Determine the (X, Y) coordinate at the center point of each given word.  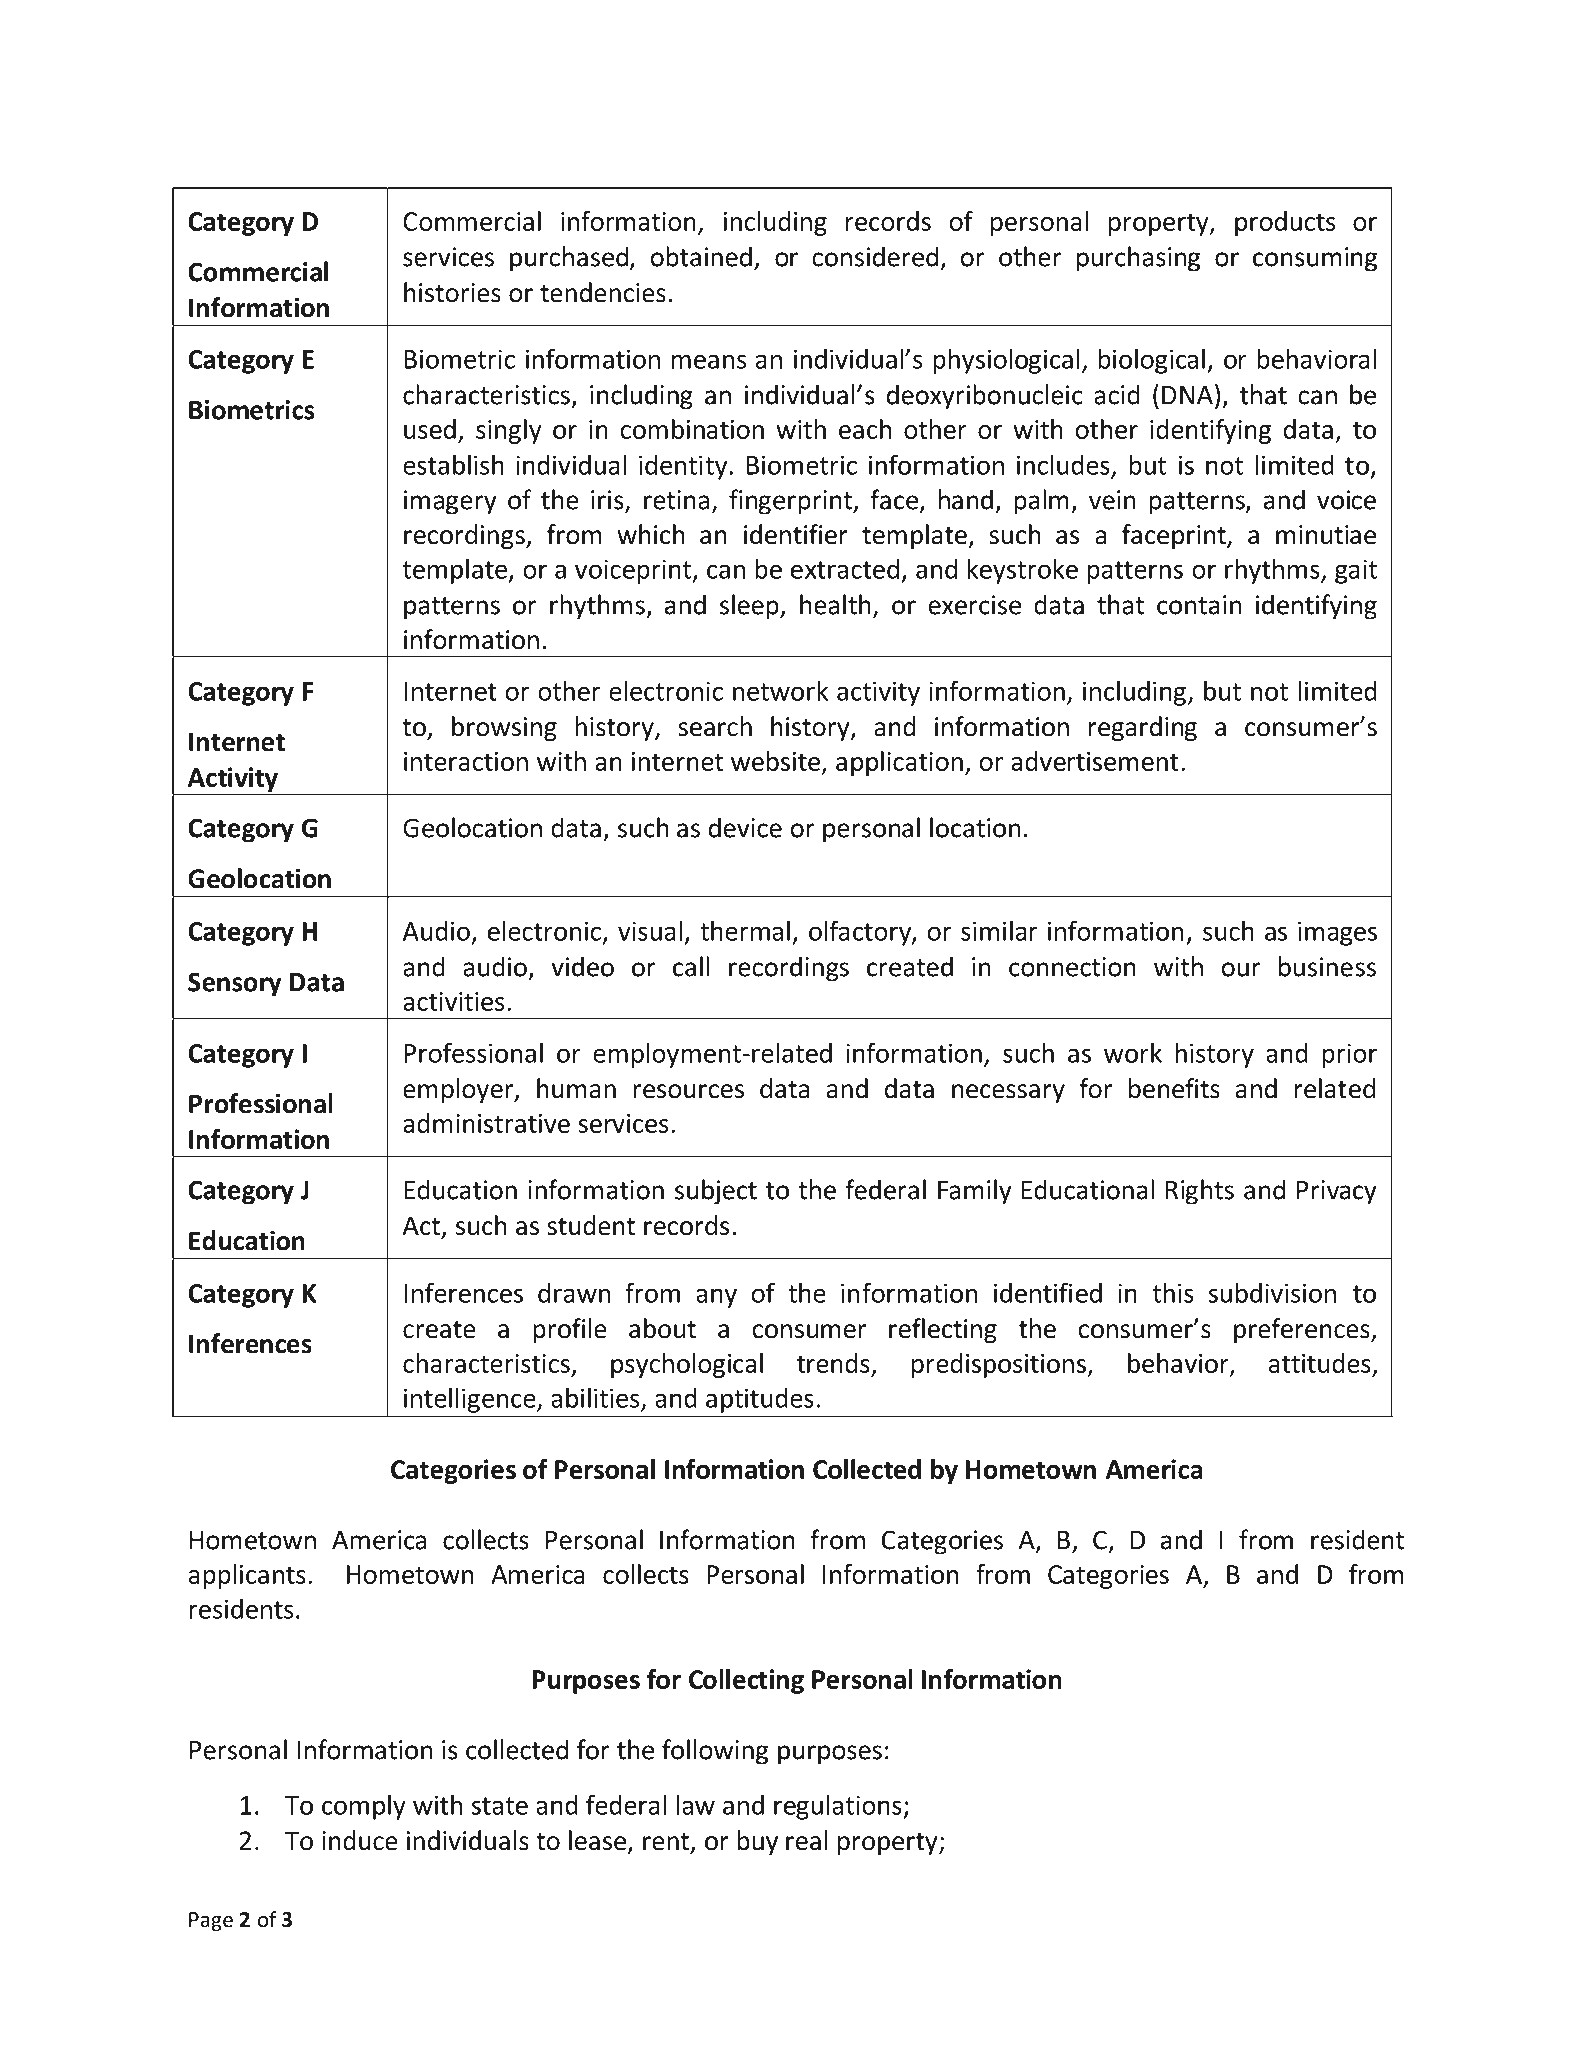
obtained (701, 256)
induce (360, 1840)
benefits (1174, 1088)
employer (459, 1090)
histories (452, 292)
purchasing (1138, 259)
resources (688, 1091)
